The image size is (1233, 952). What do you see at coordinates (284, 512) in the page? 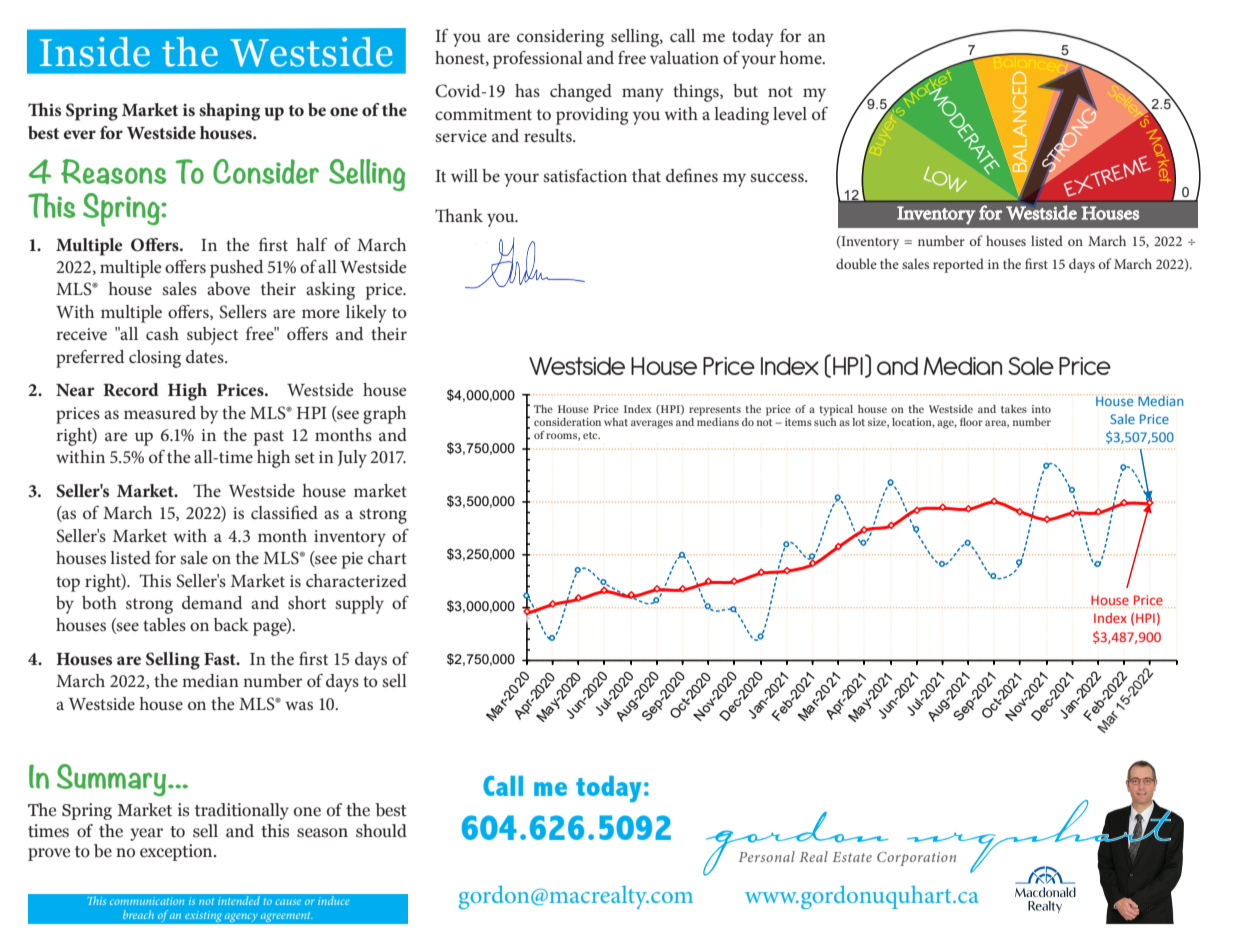
I see `classified` at bounding box center [284, 512].
